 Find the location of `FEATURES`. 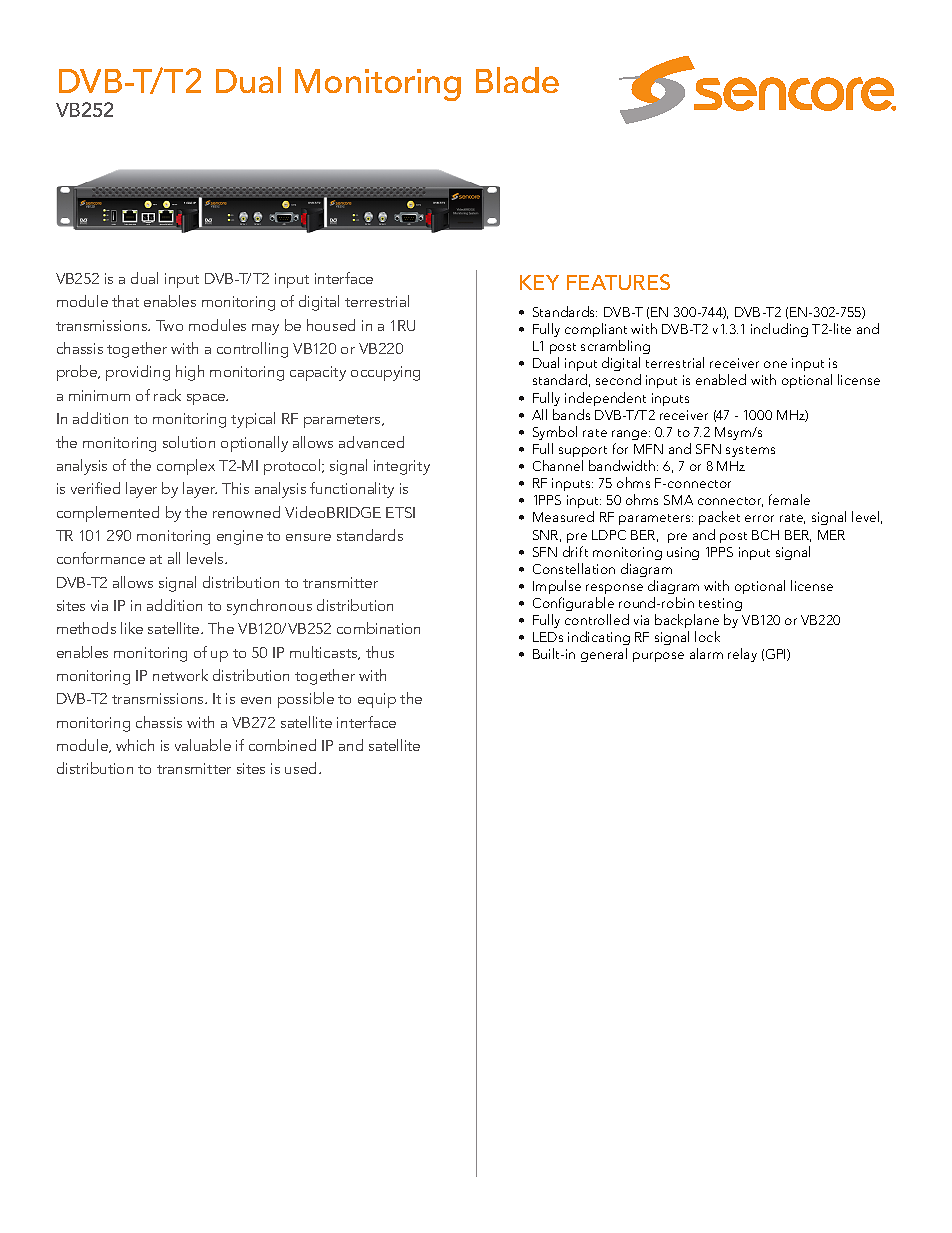

FEATURES is located at coordinates (618, 282).
